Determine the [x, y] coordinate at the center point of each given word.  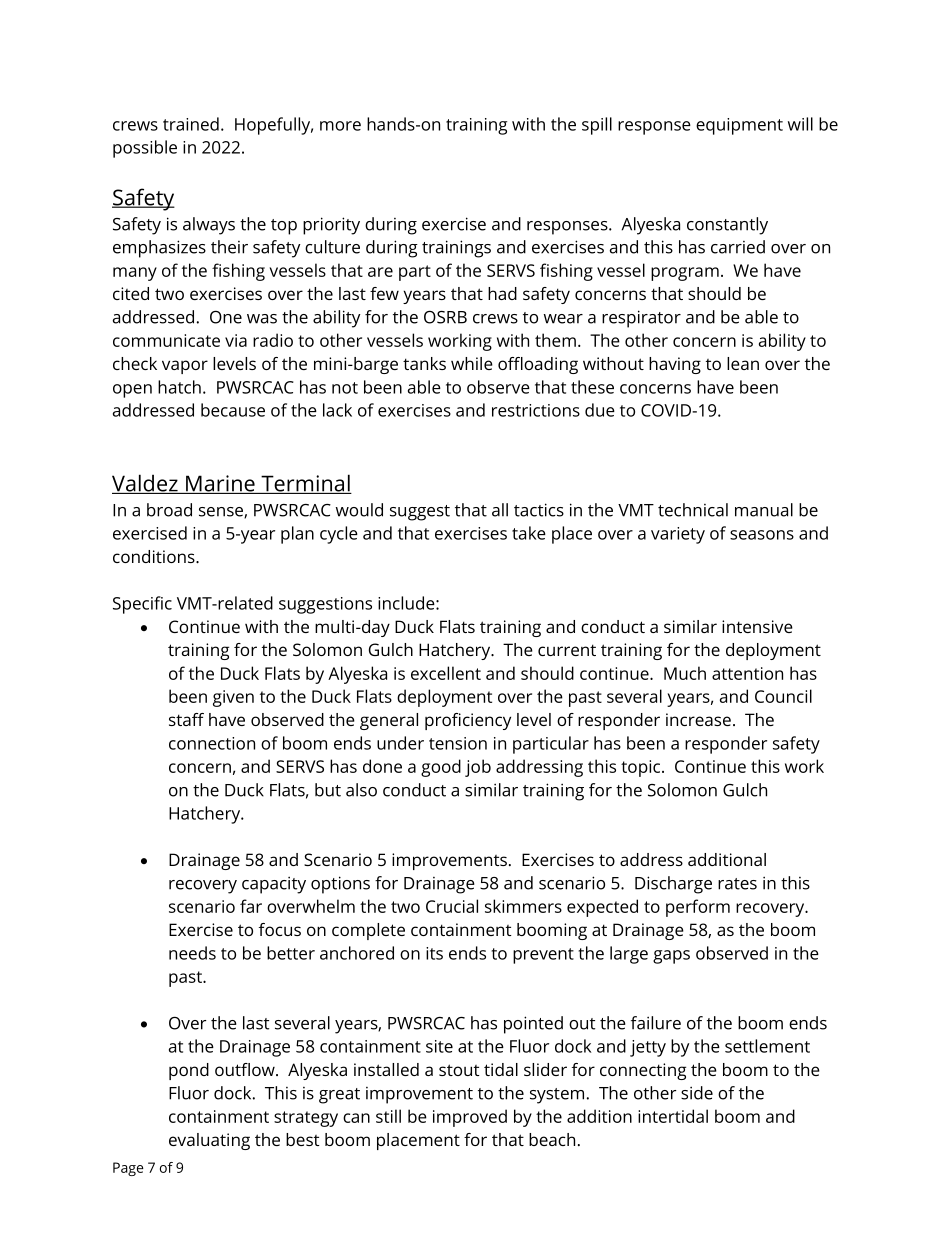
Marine [220, 484]
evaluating [209, 1141]
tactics [539, 510]
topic [642, 768]
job [478, 768]
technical [693, 510]
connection [212, 743]
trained [191, 124]
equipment [739, 126]
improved [470, 1118]
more [340, 126]
